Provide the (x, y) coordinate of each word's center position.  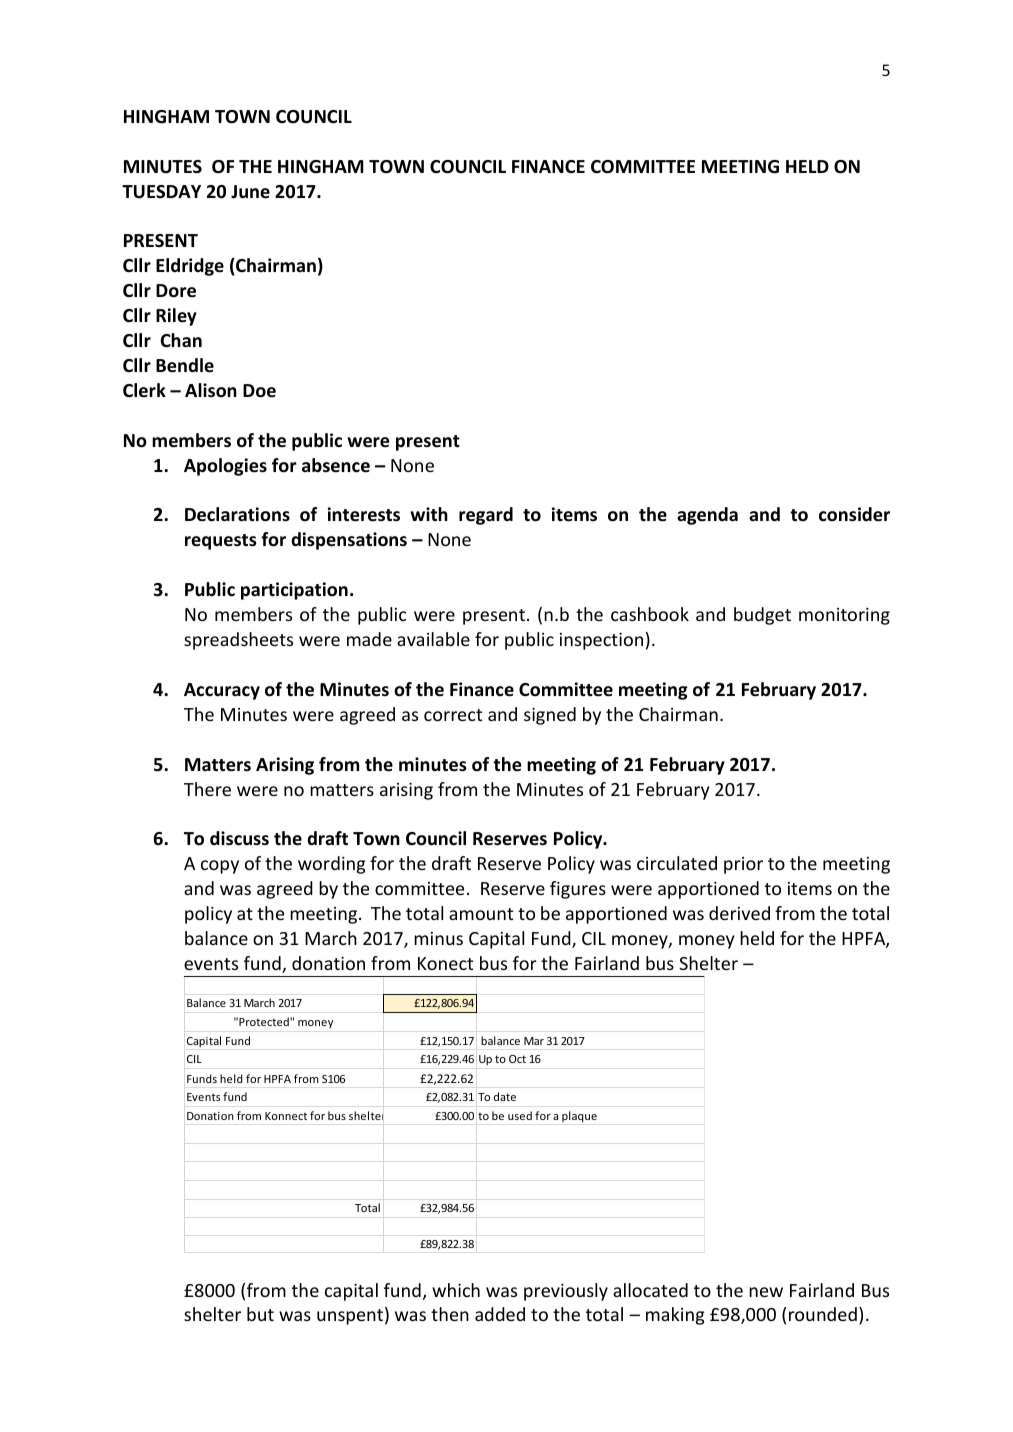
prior (743, 865)
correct (453, 715)
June (250, 192)
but (260, 1314)
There (207, 789)
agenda (707, 516)
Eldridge (190, 267)
